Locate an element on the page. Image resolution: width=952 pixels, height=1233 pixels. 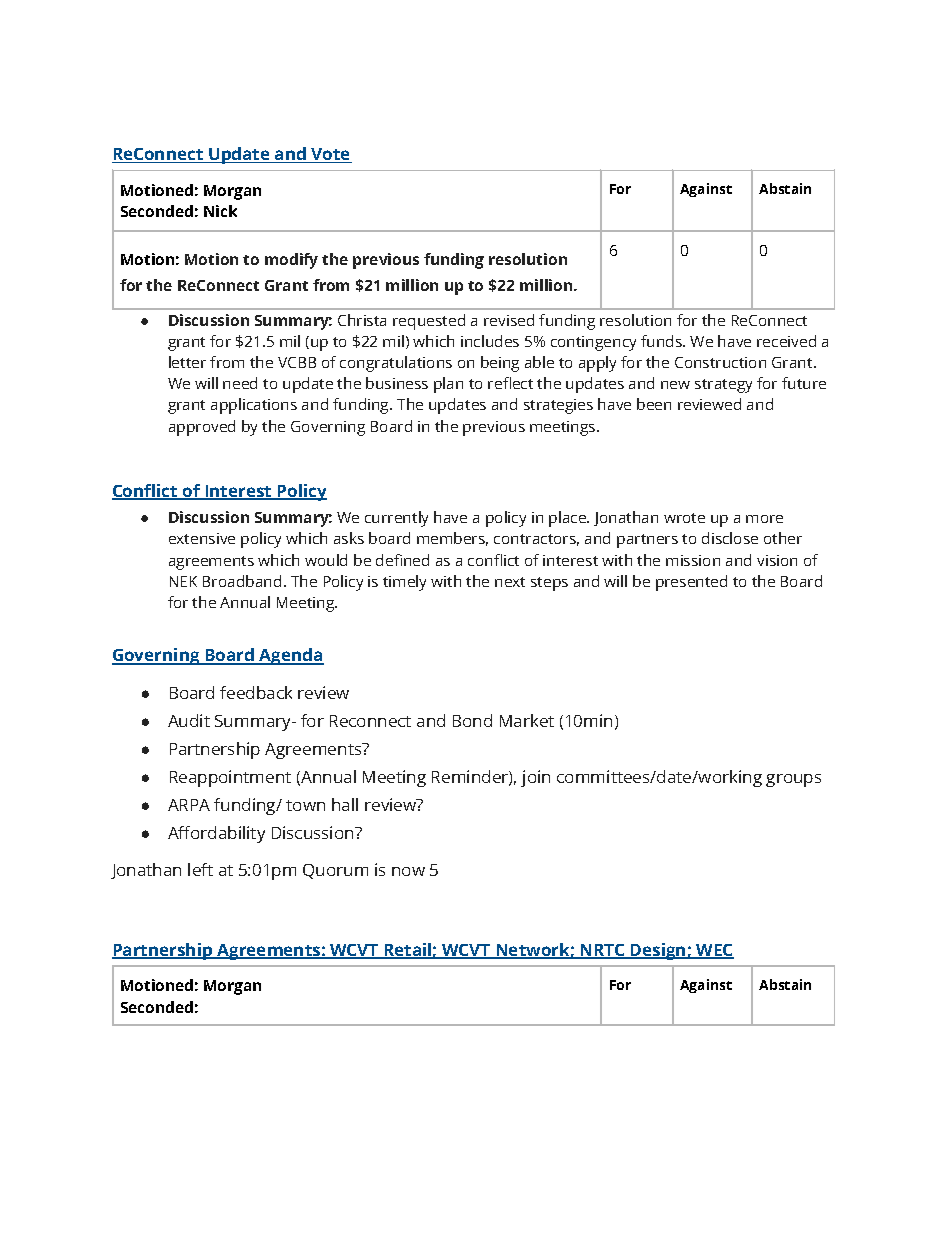
reflect is located at coordinates (510, 383).
